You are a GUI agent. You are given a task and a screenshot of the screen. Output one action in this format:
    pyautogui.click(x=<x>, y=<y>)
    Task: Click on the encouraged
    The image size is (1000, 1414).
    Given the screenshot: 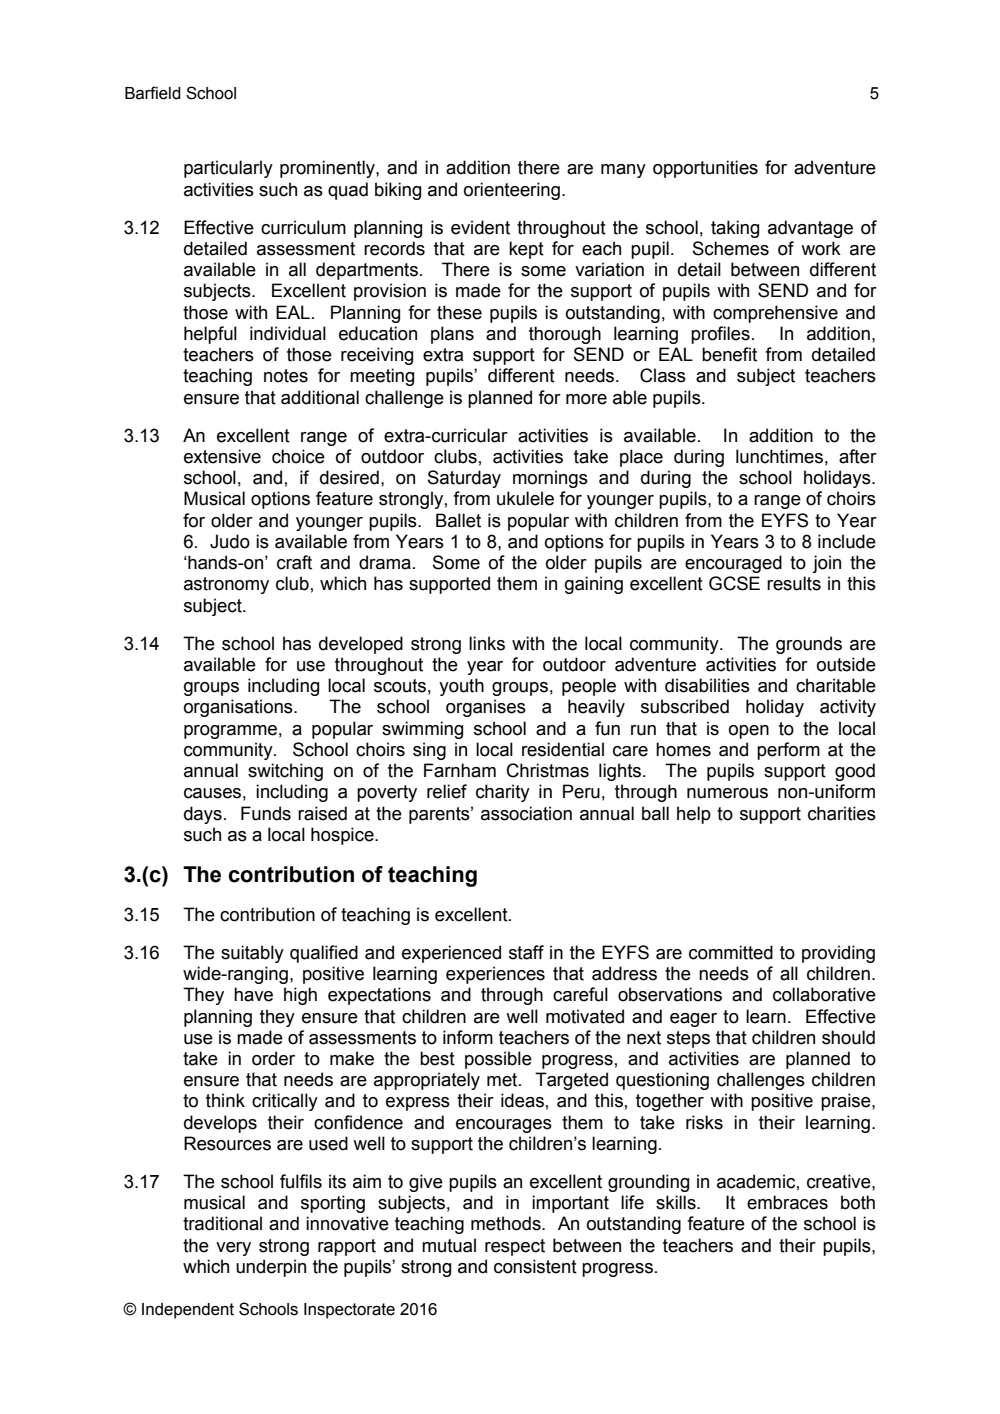 What is the action you would take?
    pyautogui.click(x=733, y=564)
